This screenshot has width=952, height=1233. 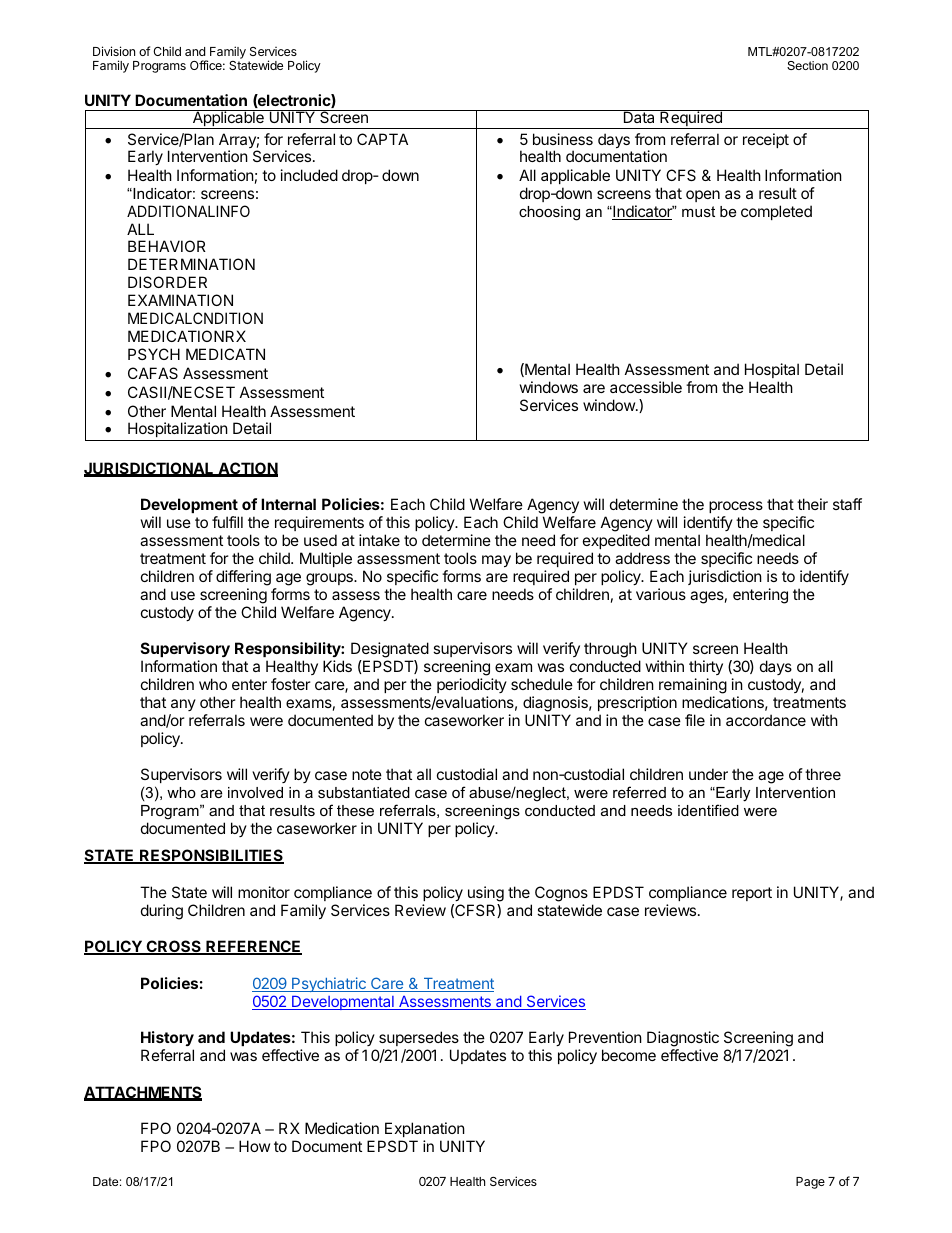 What do you see at coordinates (486, 894) in the screenshot?
I see `using` at bounding box center [486, 894].
